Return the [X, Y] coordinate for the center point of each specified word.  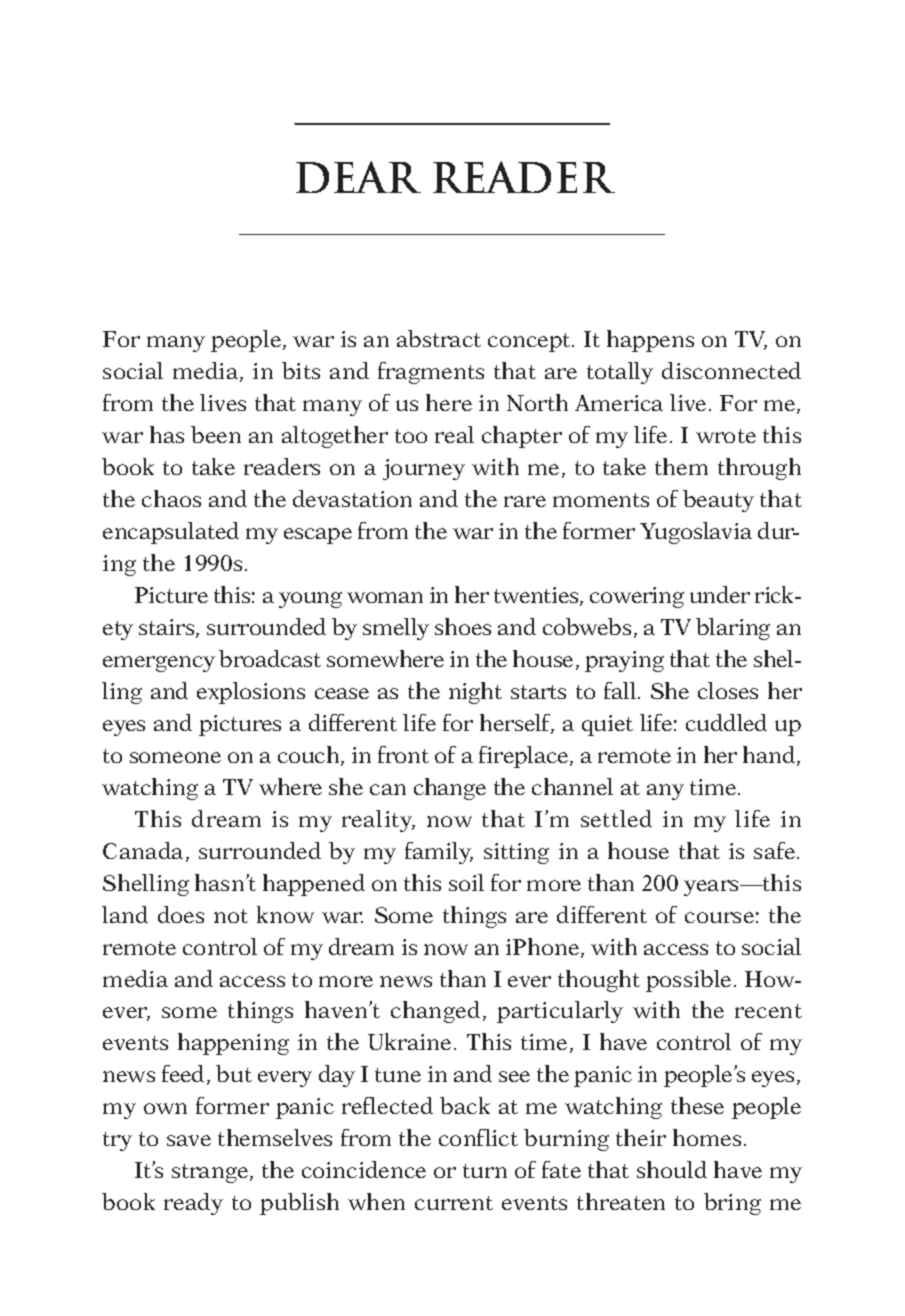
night [475, 693]
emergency [159, 664]
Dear [358, 177]
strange [211, 1173]
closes [728, 690]
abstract [439, 338]
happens [650, 341]
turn [485, 1171]
